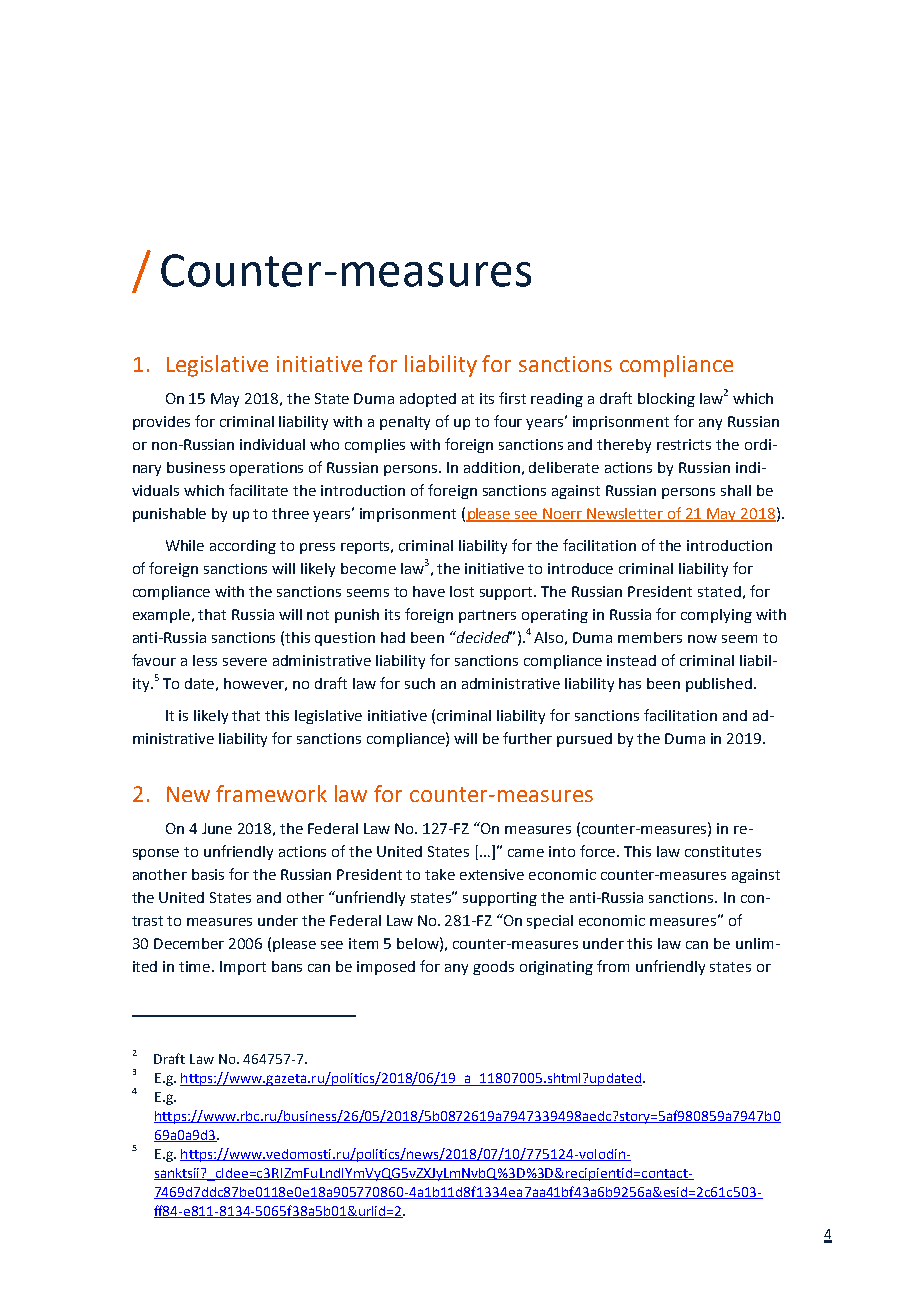  Describe the element at coordinates (185, 545) in the document. I see `While` at that location.
